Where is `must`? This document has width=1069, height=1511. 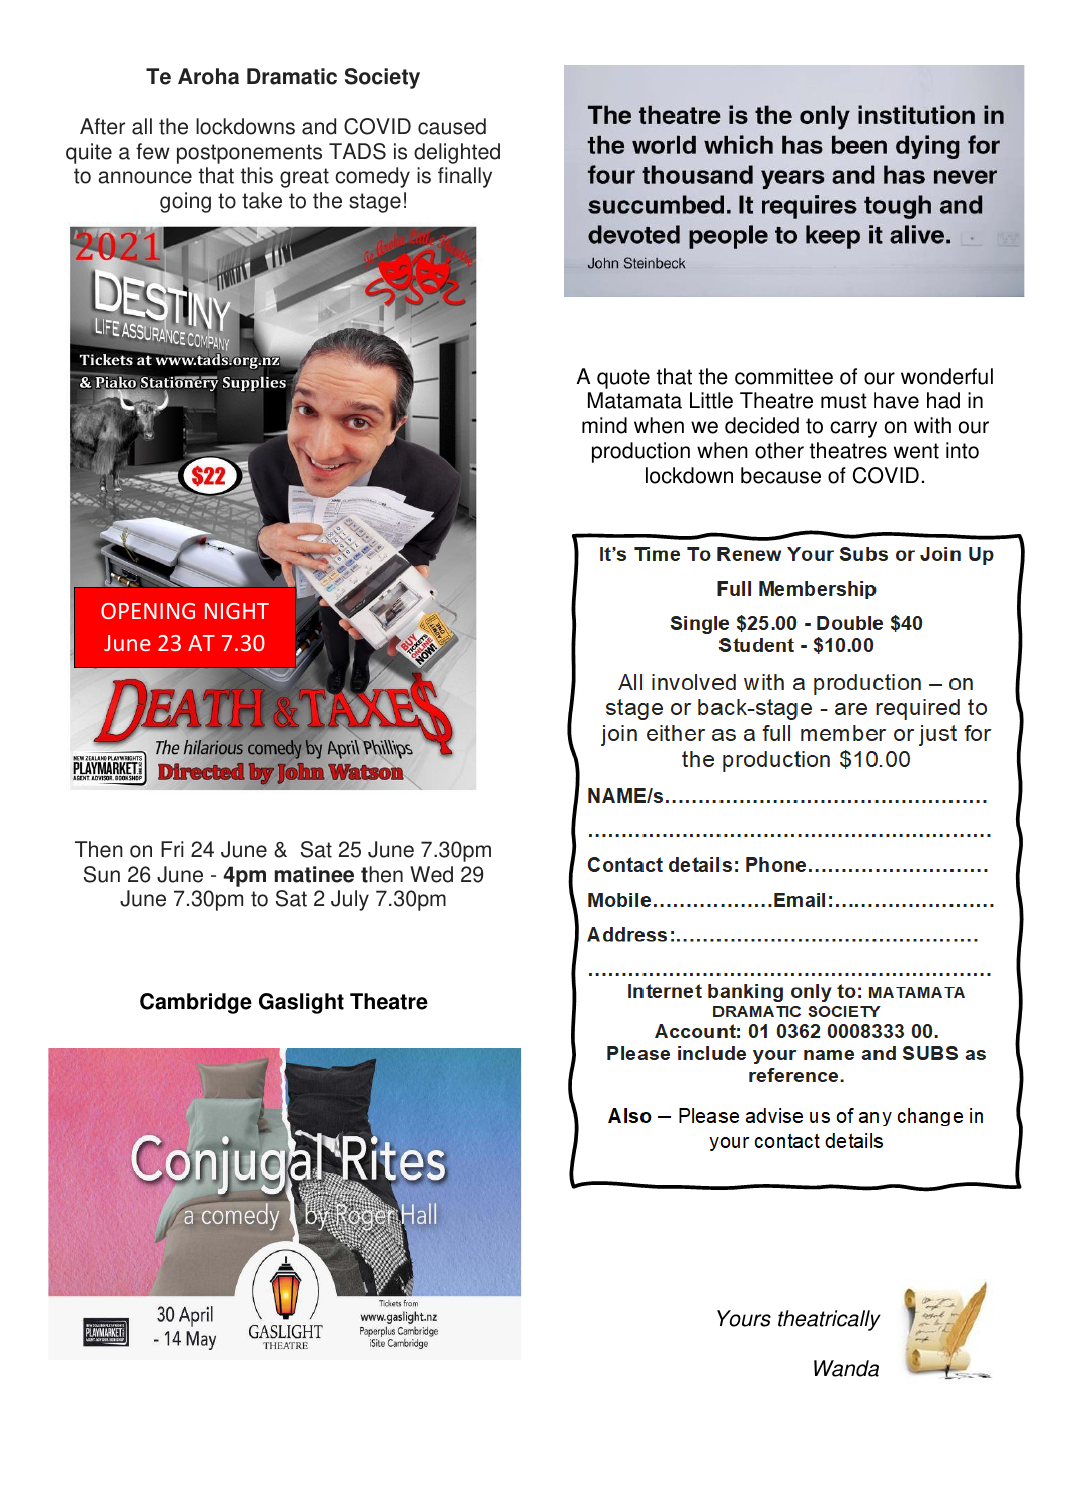 must is located at coordinates (844, 401).
